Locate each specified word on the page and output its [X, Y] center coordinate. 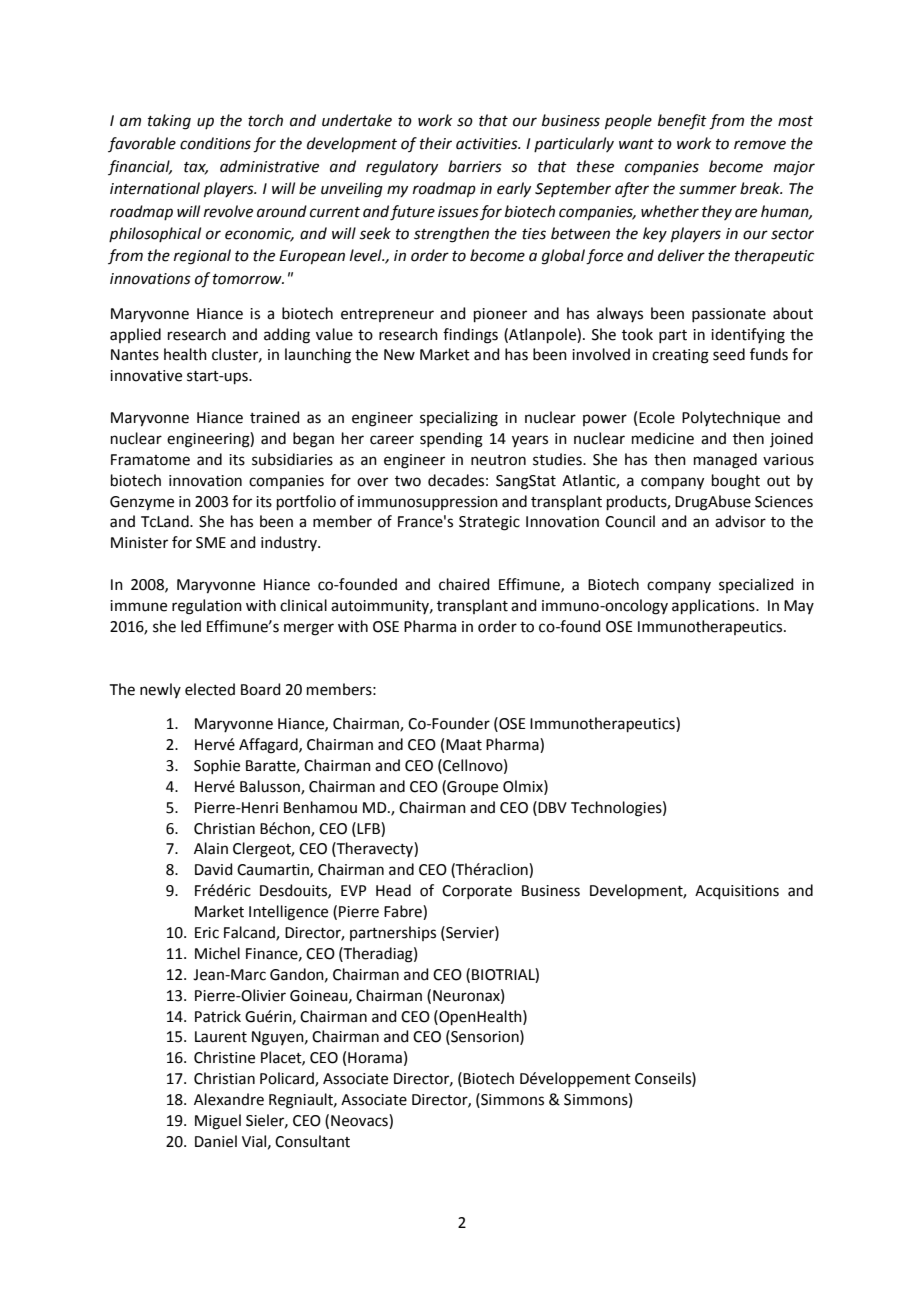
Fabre [404, 912]
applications [714, 606]
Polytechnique [731, 418]
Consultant [312, 1141]
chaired [464, 584]
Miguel [218, 1122]
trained [275, 417]
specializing [459, 419]
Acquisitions [737, 892]
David [214, 869]
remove [760, 145]
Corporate [477, 892]
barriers [475, 166]
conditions [215, 143]
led [191, 626]
